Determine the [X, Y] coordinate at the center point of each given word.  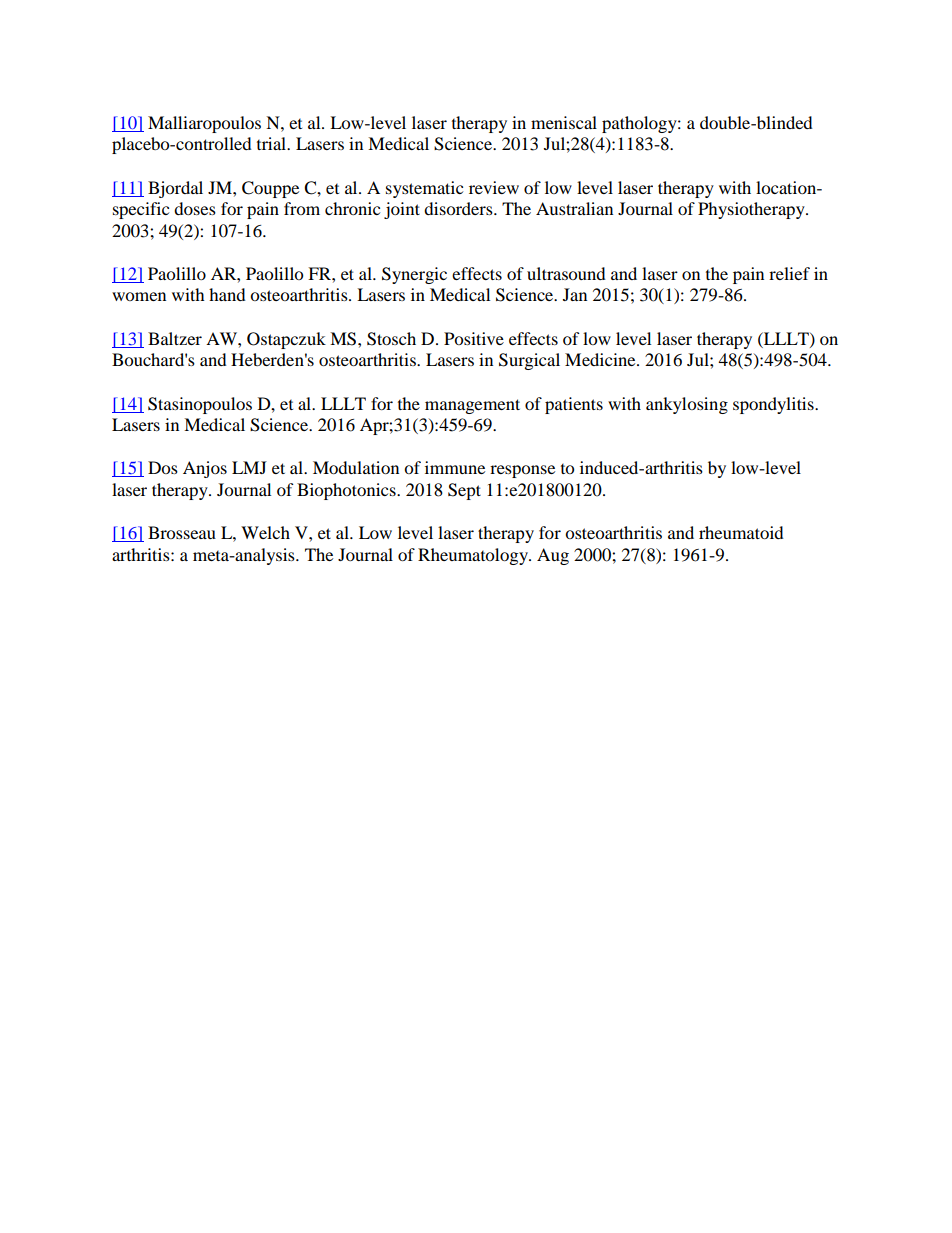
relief [789, 273]
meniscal [564, 122]
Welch [265, 532]
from [302, 208]
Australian [574, 208]
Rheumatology [474, 556]
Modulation [356, 467]
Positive [474, 338]
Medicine [601, 359]
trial [273, 143]
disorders [459, 208]
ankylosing [687, 405]
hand [227, 294]
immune [455, 467]
